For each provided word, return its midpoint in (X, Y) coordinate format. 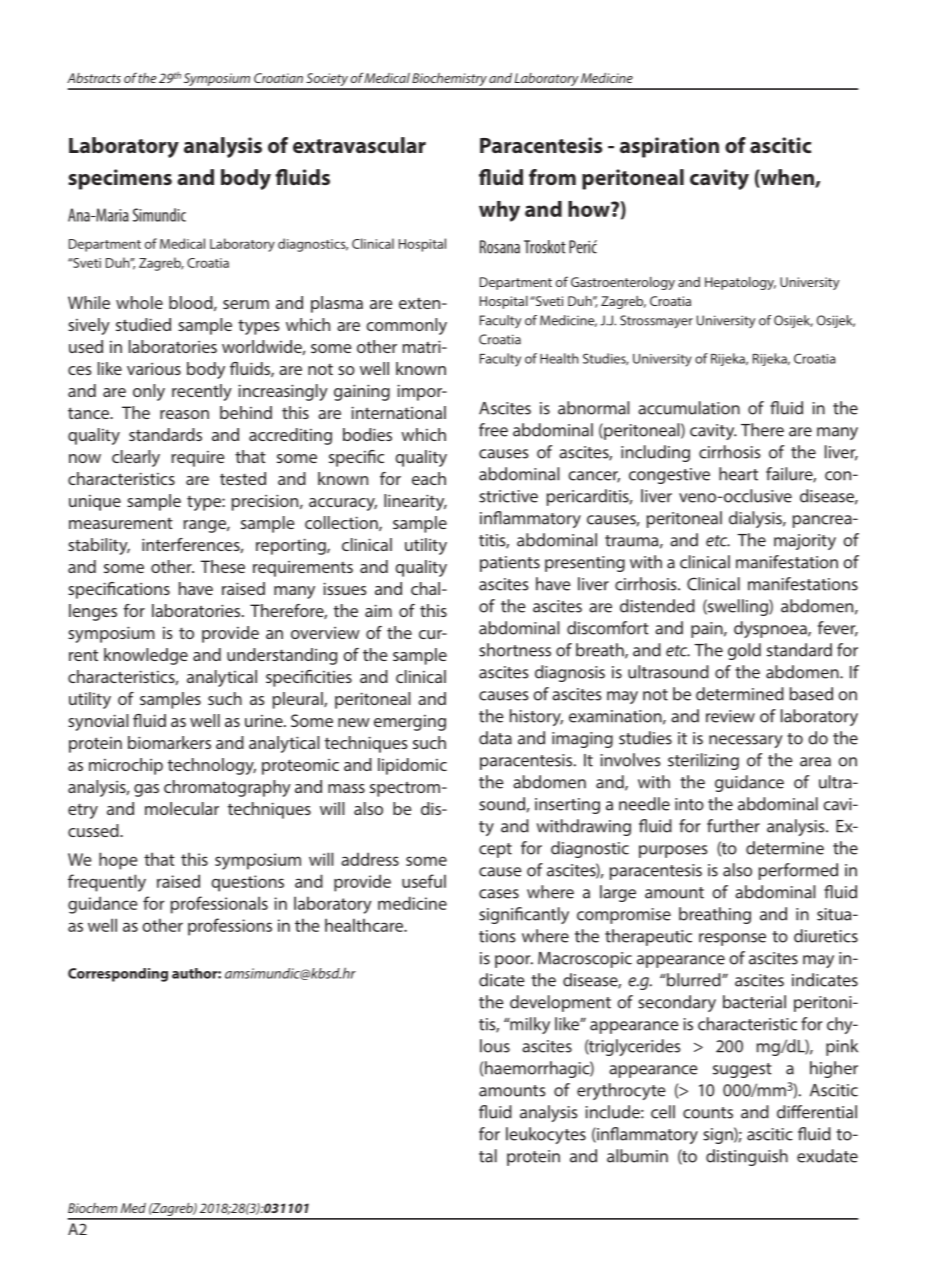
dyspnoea (771, 629)
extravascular (359, 145)
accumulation (689, 408)
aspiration (669, 147)
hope (118, 861)
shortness (515, 650)
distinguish (747, 1157)
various (154, 369)
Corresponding (118, 975)
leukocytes (546, 1135)
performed (798, 871)
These (222, 566)
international (398, 412)
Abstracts (94, 78)
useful (424, 881)
